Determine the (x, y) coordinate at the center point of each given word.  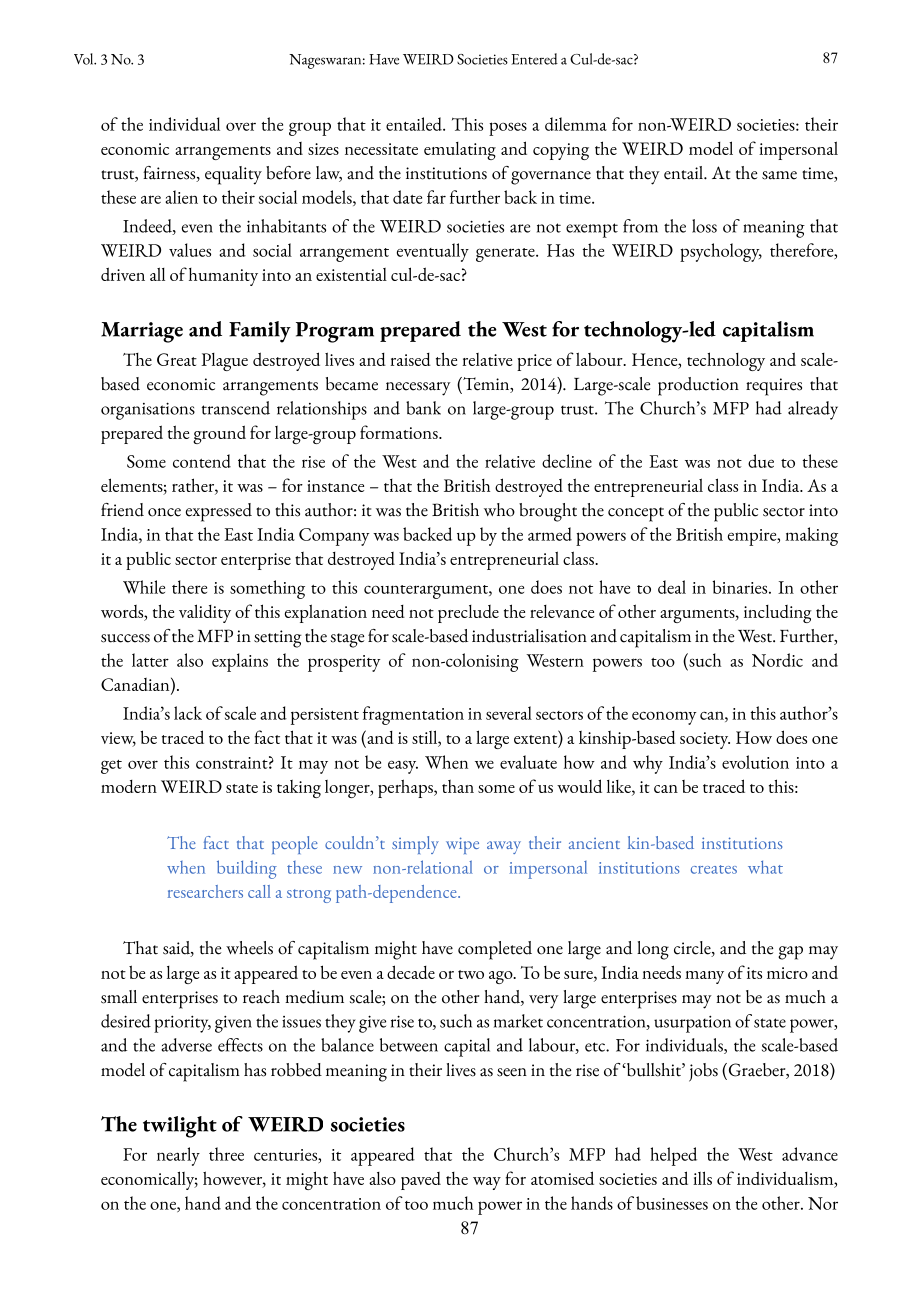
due (761, 461)
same (779, 175)
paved (421, 1181)
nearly (178, 1156)
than (458, 786)
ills (702, 1178)
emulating (460, 151)
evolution (755, 762)
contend (202, 461)
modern (129, 786)
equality (233, 175)
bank (423, 408)
